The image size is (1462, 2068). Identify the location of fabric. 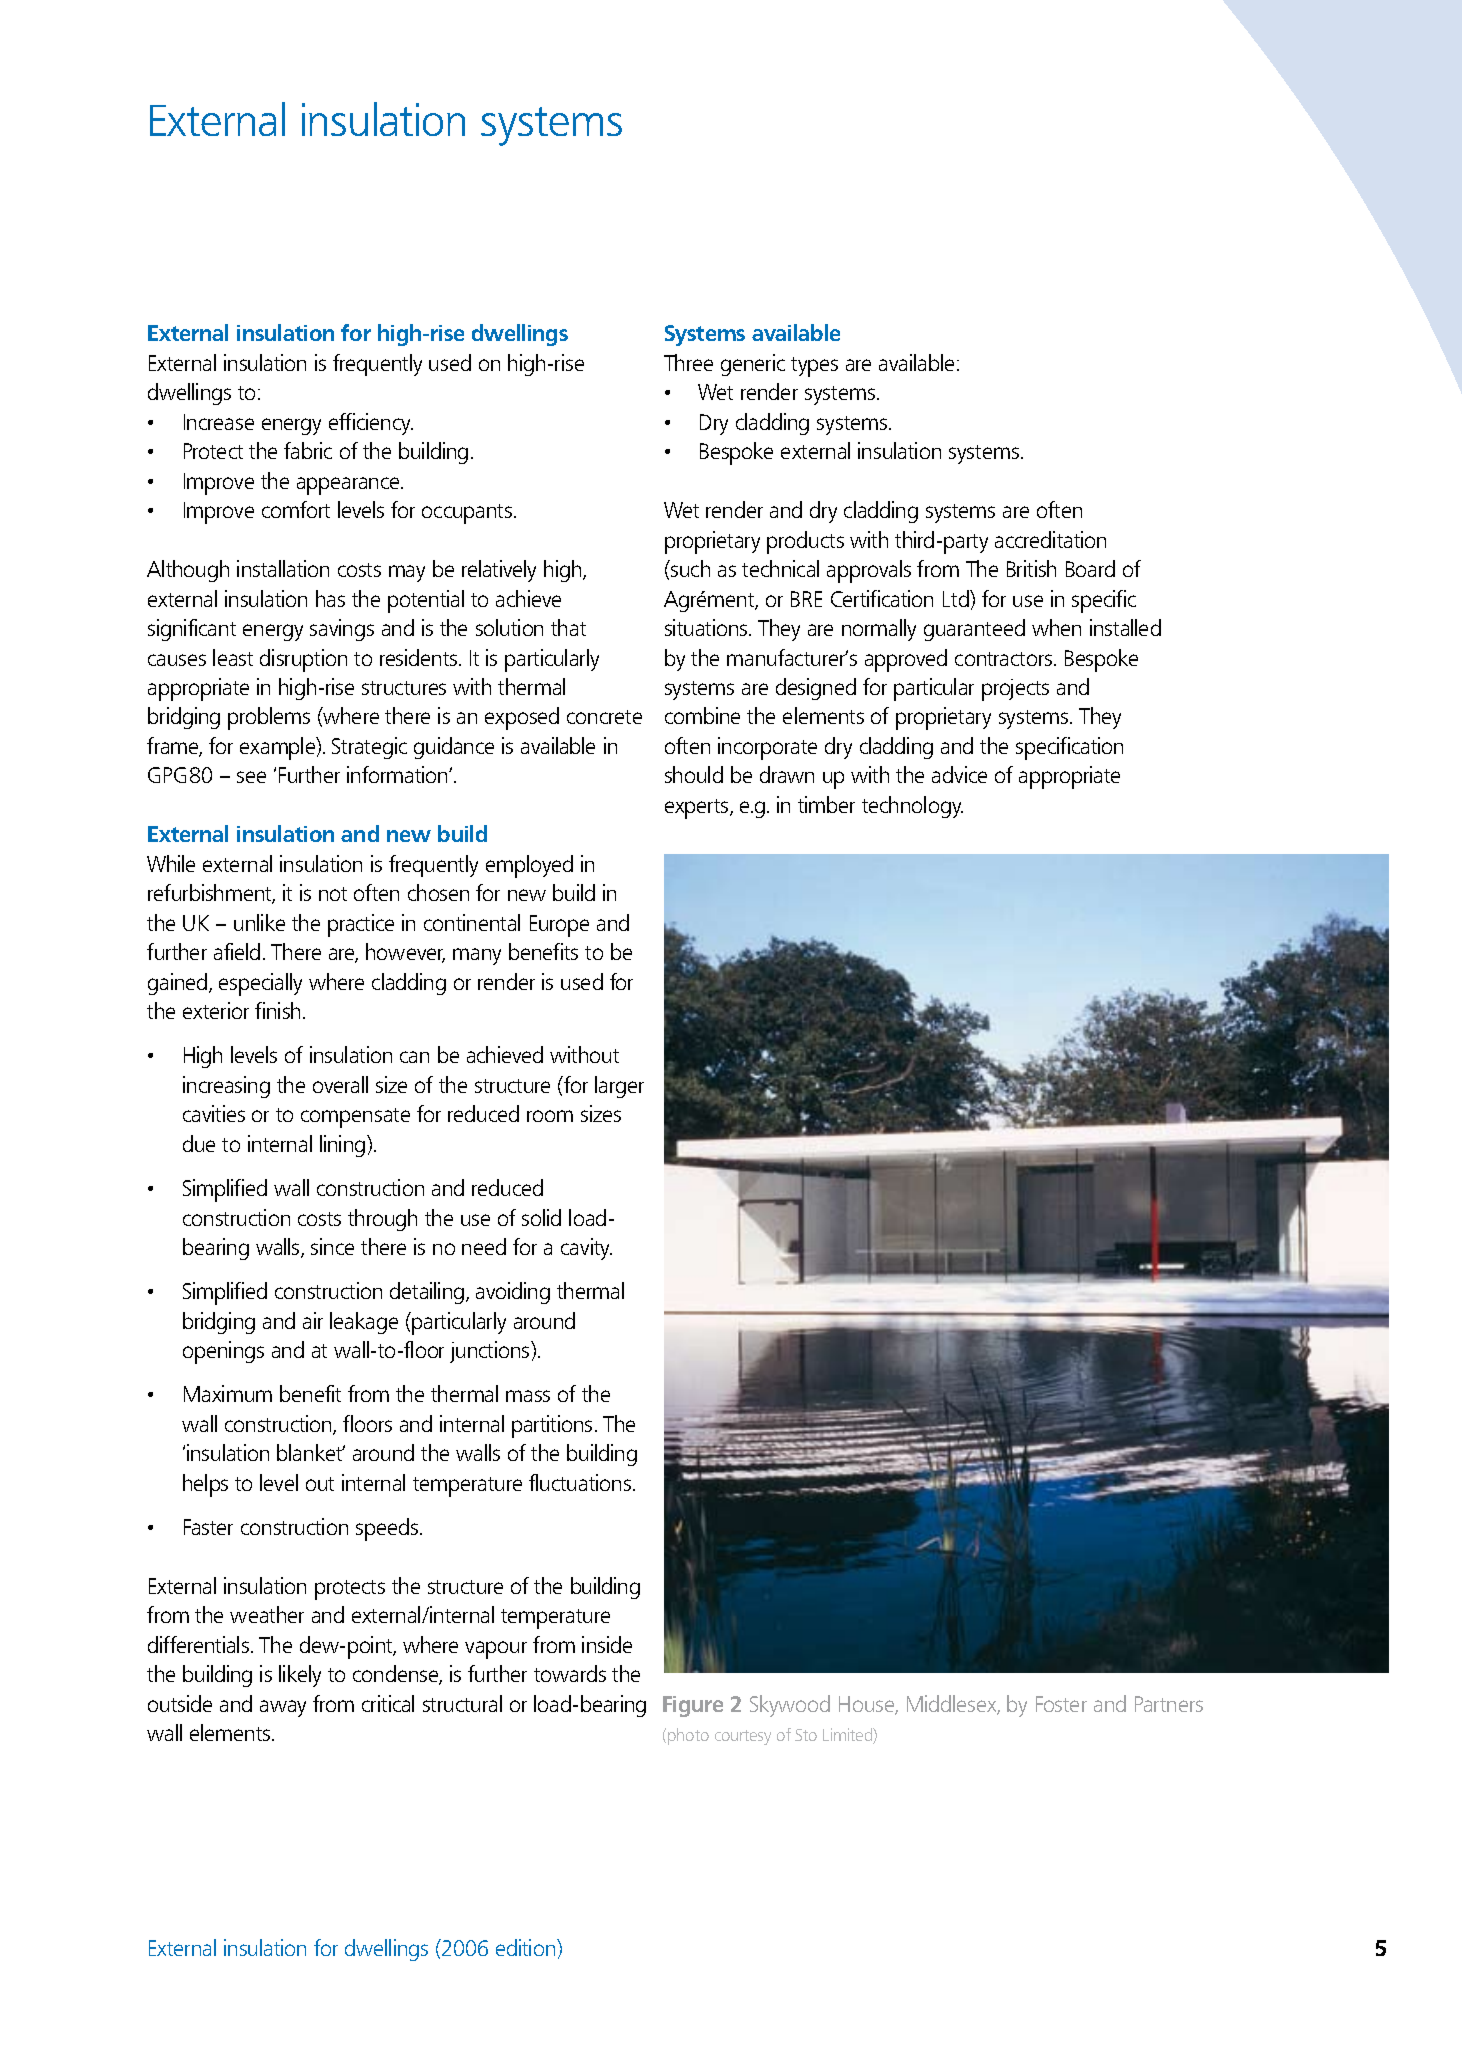
(308, 450).
